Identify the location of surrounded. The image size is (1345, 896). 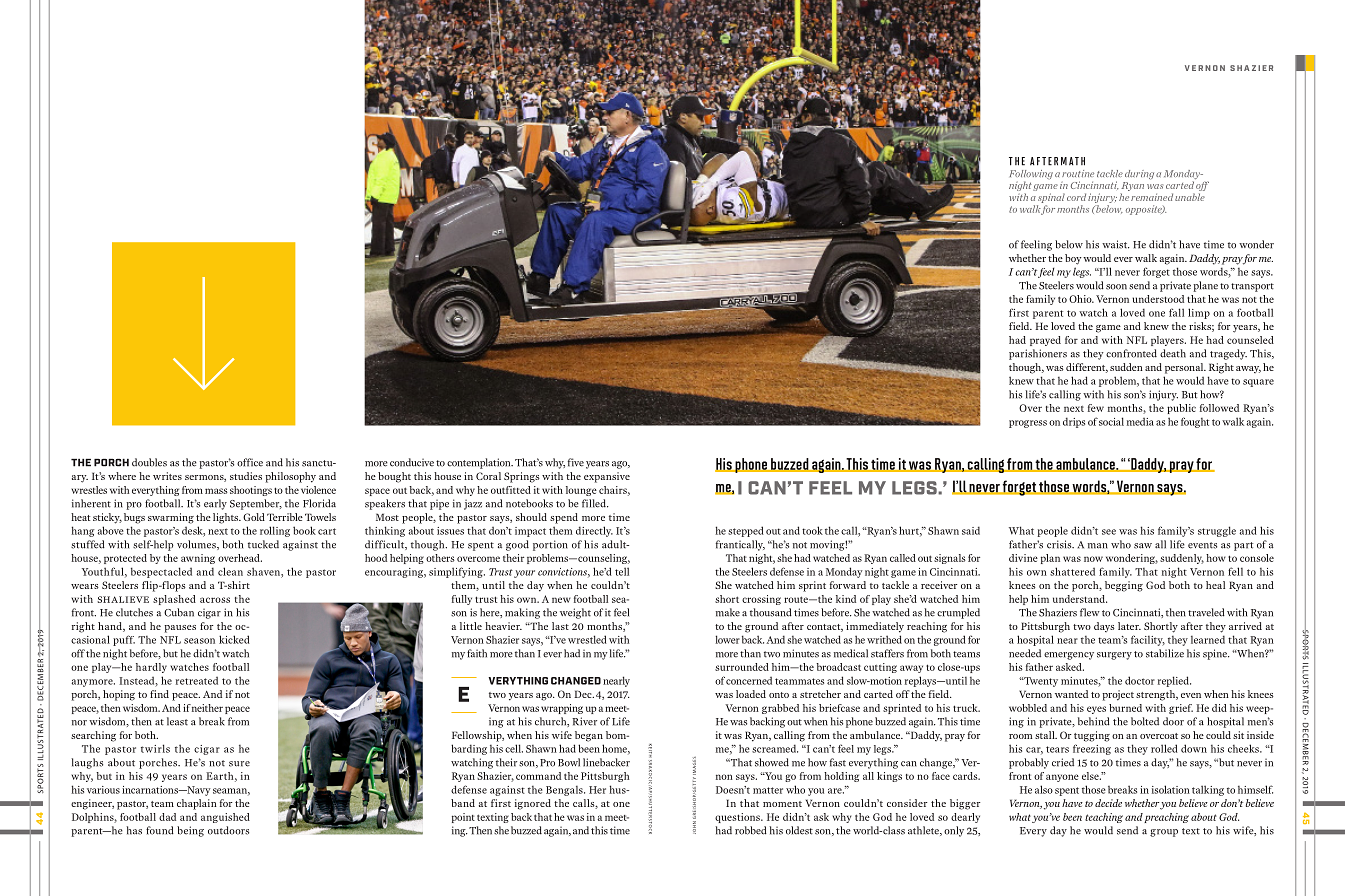
(742, 667).
